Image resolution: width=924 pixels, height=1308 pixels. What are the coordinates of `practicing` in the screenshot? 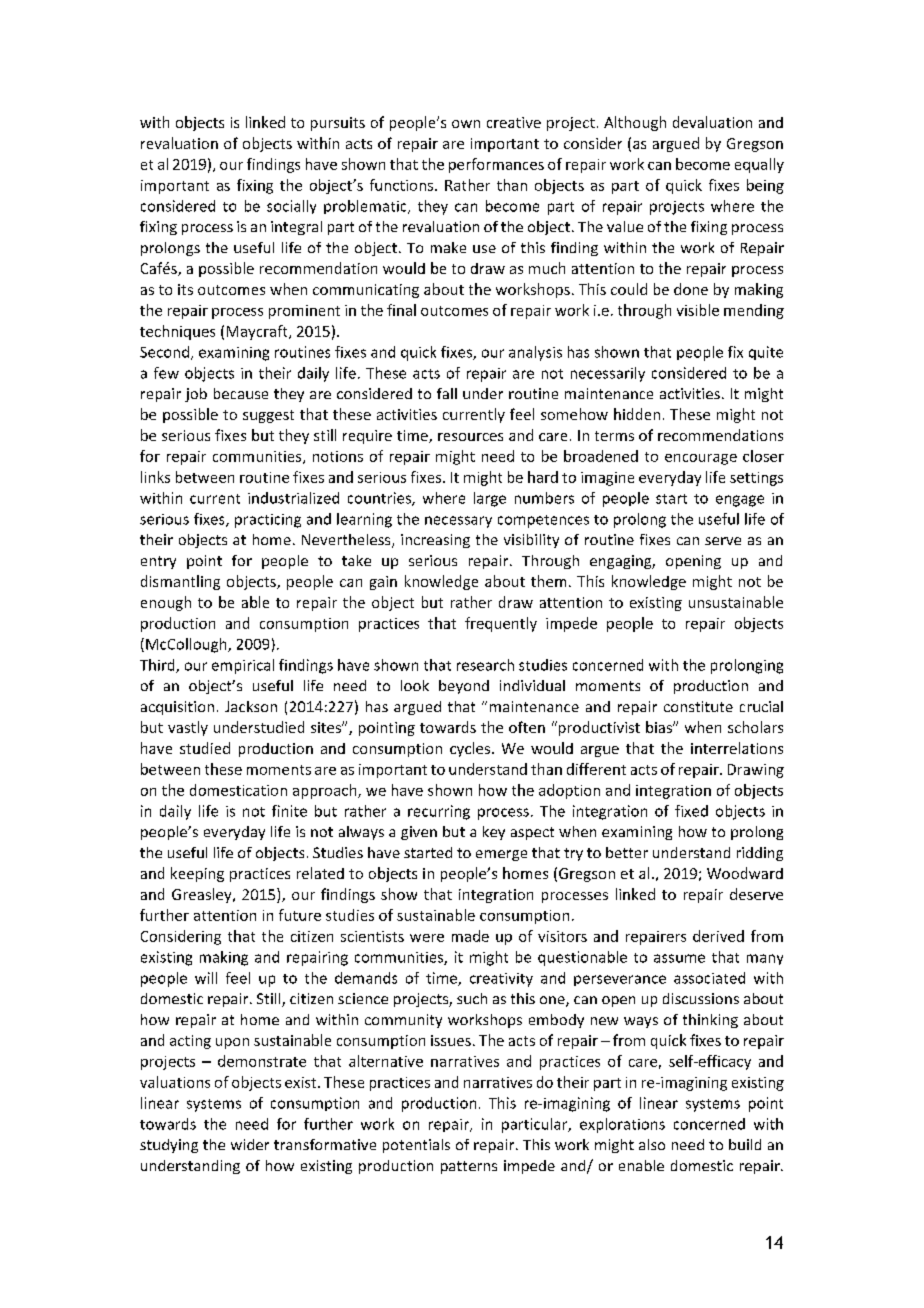 It's located at (268, 521).
